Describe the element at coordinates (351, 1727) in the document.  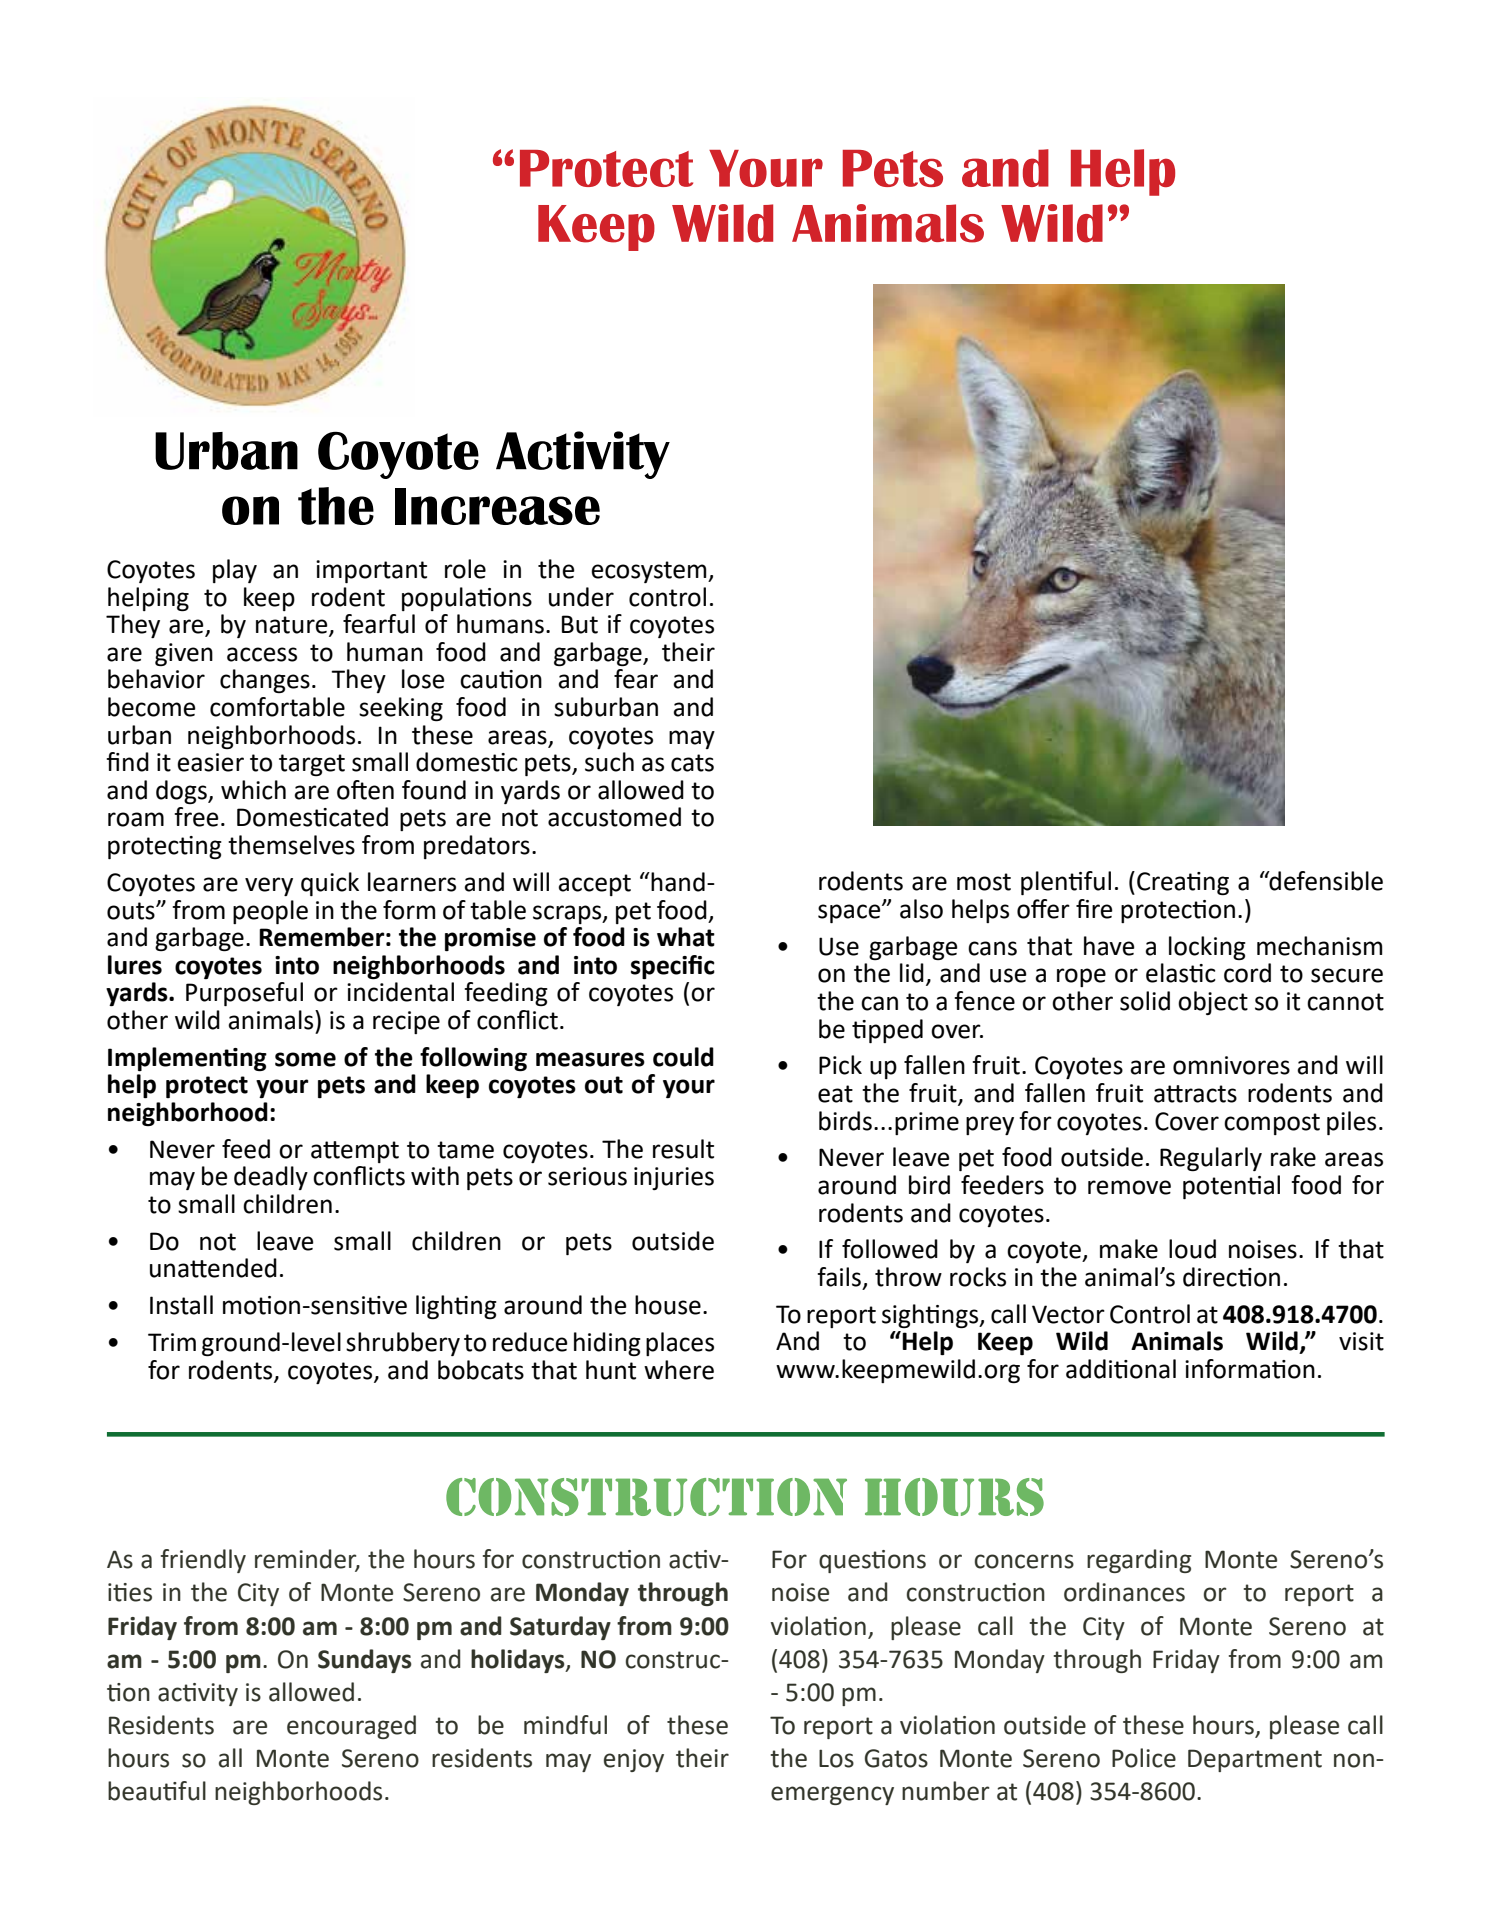
I see `encouraged` at that location.
